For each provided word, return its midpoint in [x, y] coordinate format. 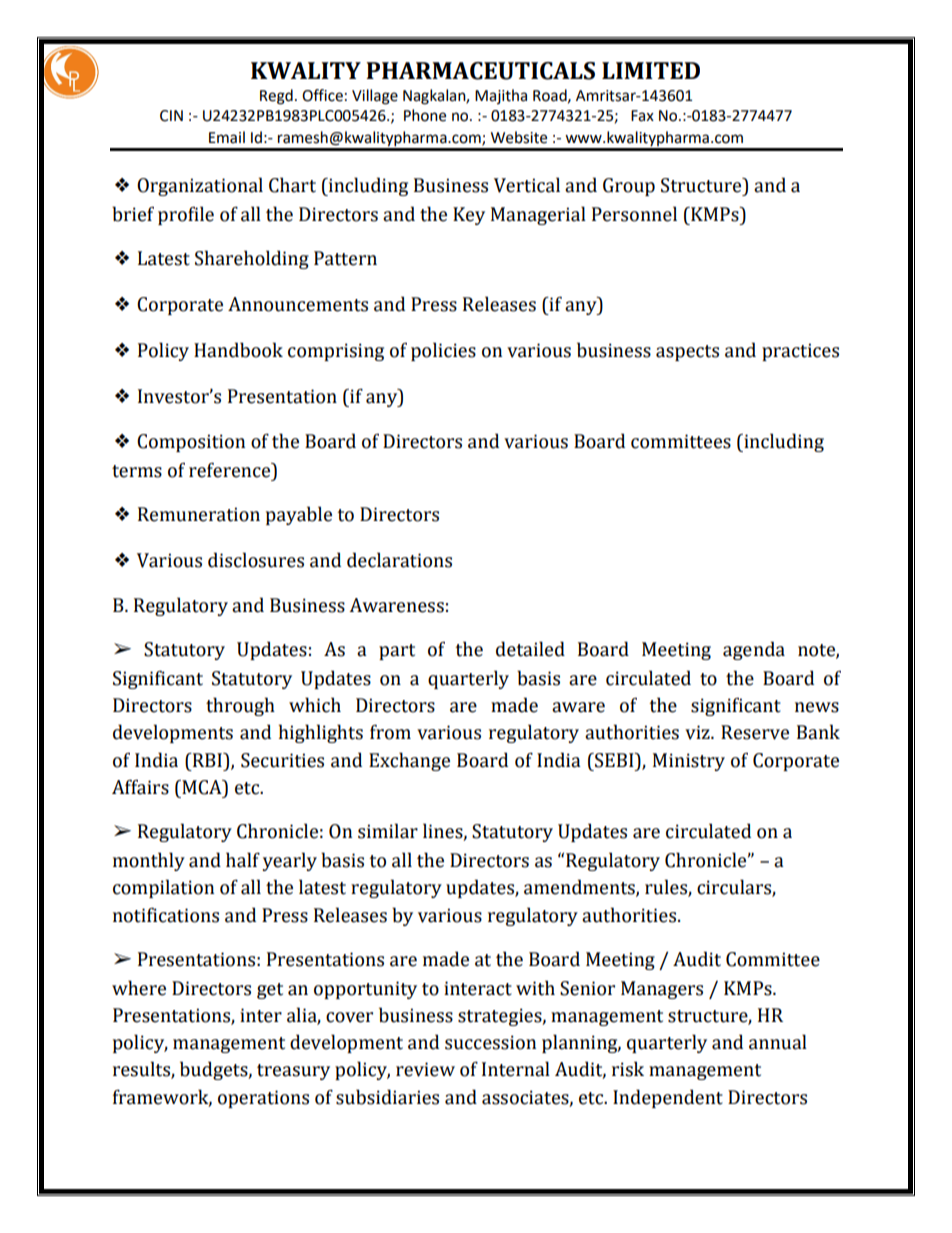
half [243, 860]
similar [388, 831]
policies [443, 351]
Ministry [689, 762]
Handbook [238, 350]
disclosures [256, 560]
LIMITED [651, 70]
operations [263, 1099]
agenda [754, 650]
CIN [171, 116]
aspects [687, 353]
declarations [399, 560]
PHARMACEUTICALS [480, 71]
